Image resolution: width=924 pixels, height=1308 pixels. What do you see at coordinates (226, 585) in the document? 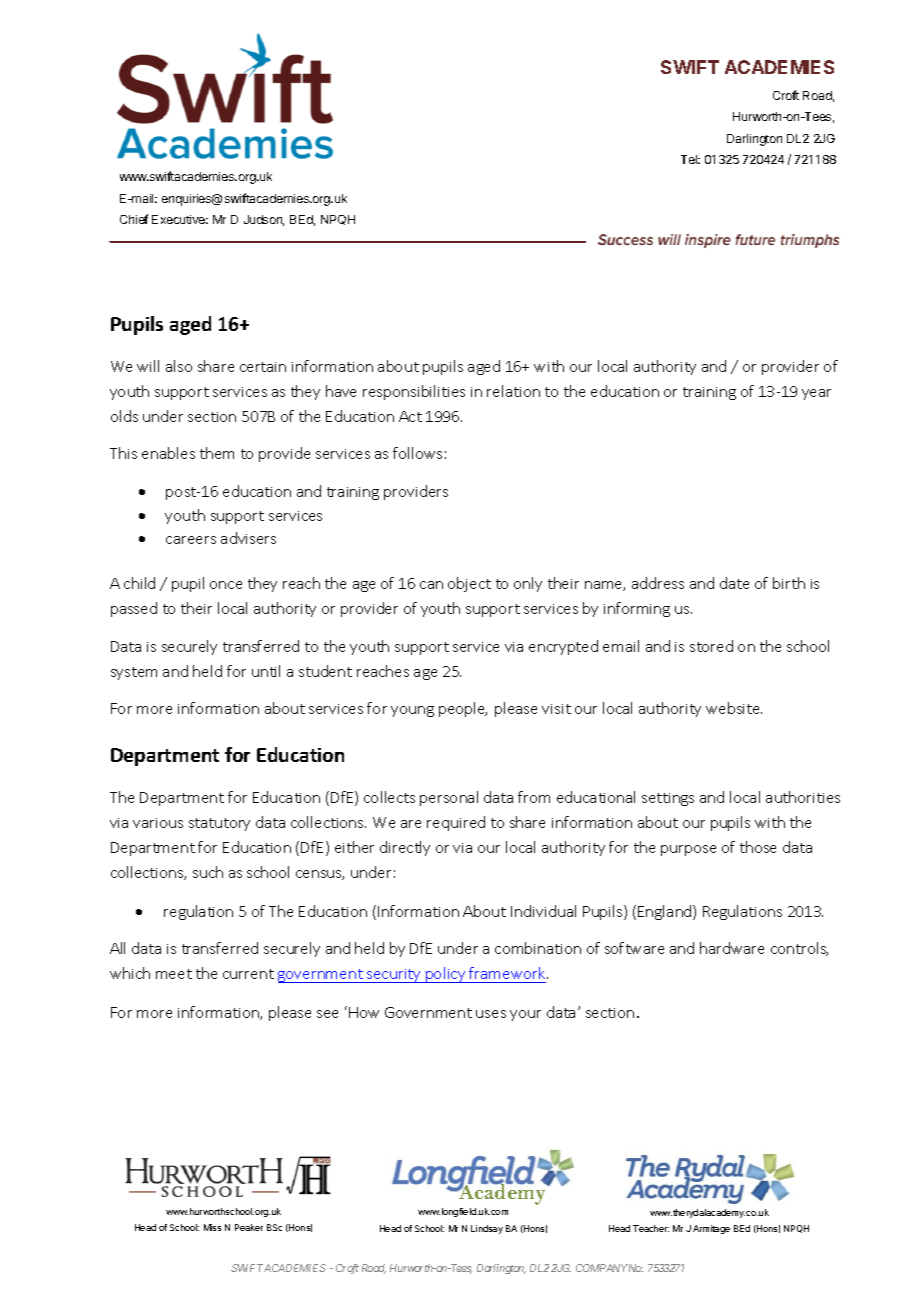
I see `once` at bounding box center [226, 585].
